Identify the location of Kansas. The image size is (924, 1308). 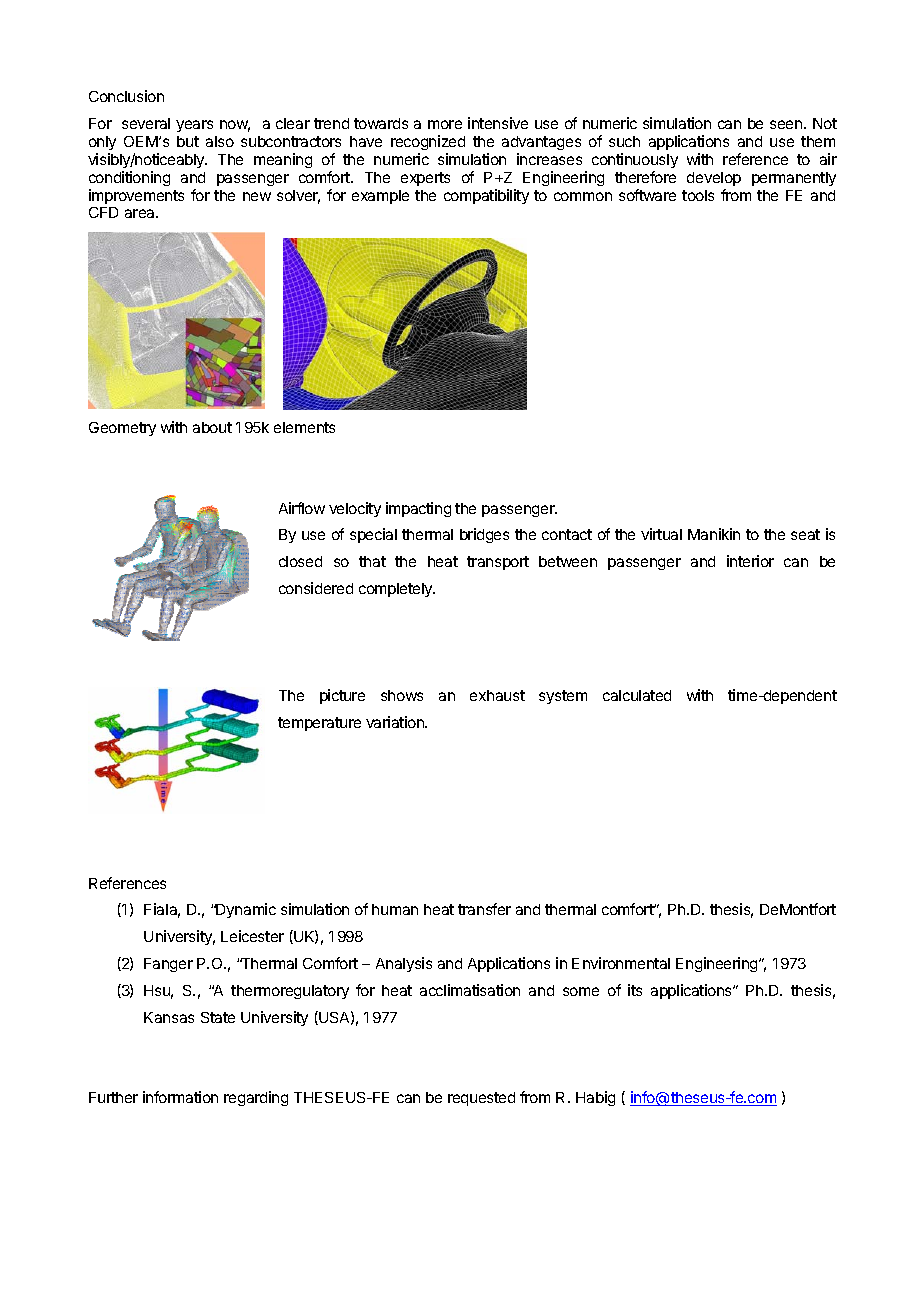
(169, 1017).
